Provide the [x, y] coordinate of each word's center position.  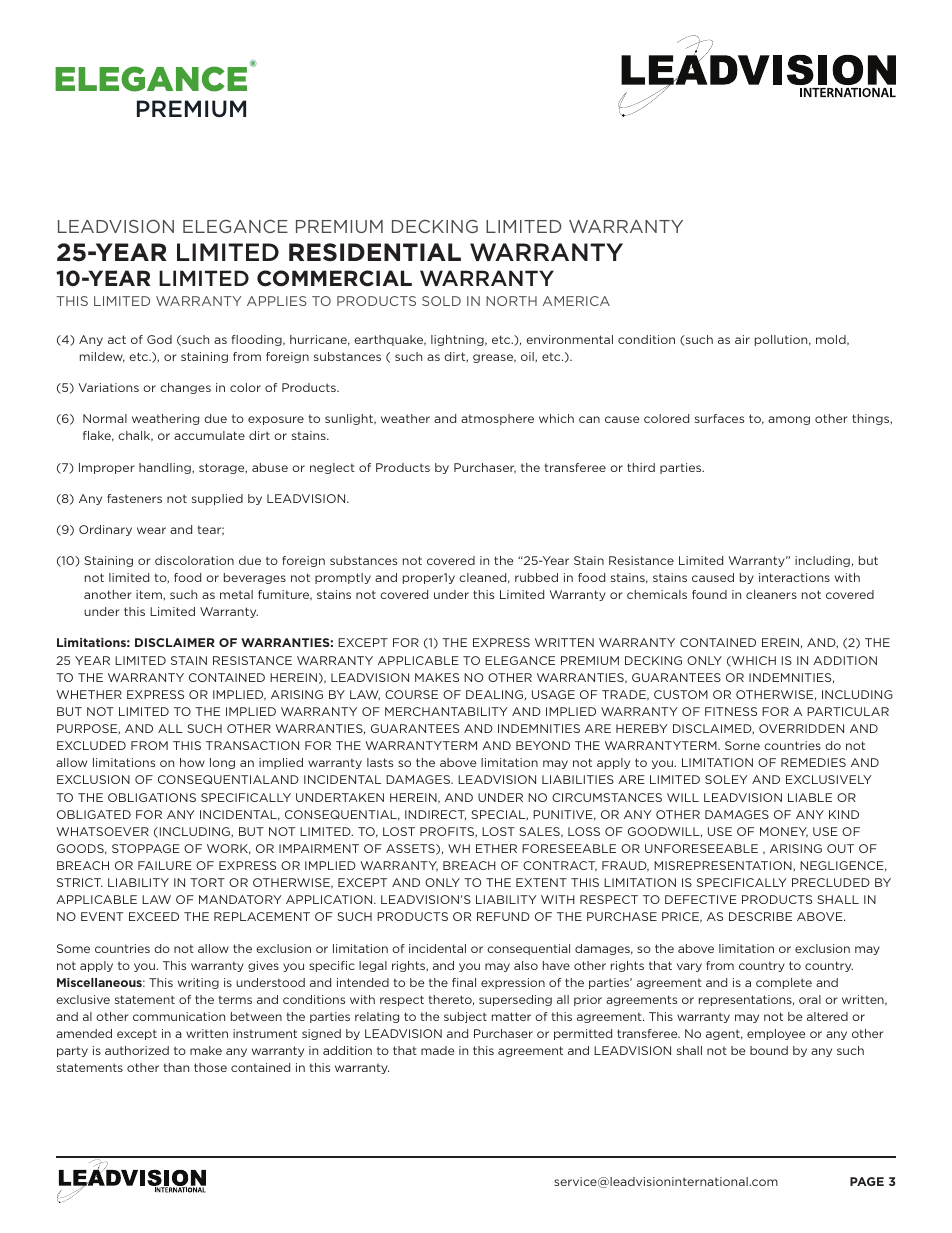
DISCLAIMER [175, 642]
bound [769, 1050]
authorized [137, 1050]
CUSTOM [681, 694]
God [159, 339]
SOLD [441, 301]
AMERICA [576, 301]
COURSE [411, 694]
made [437, 1050]
